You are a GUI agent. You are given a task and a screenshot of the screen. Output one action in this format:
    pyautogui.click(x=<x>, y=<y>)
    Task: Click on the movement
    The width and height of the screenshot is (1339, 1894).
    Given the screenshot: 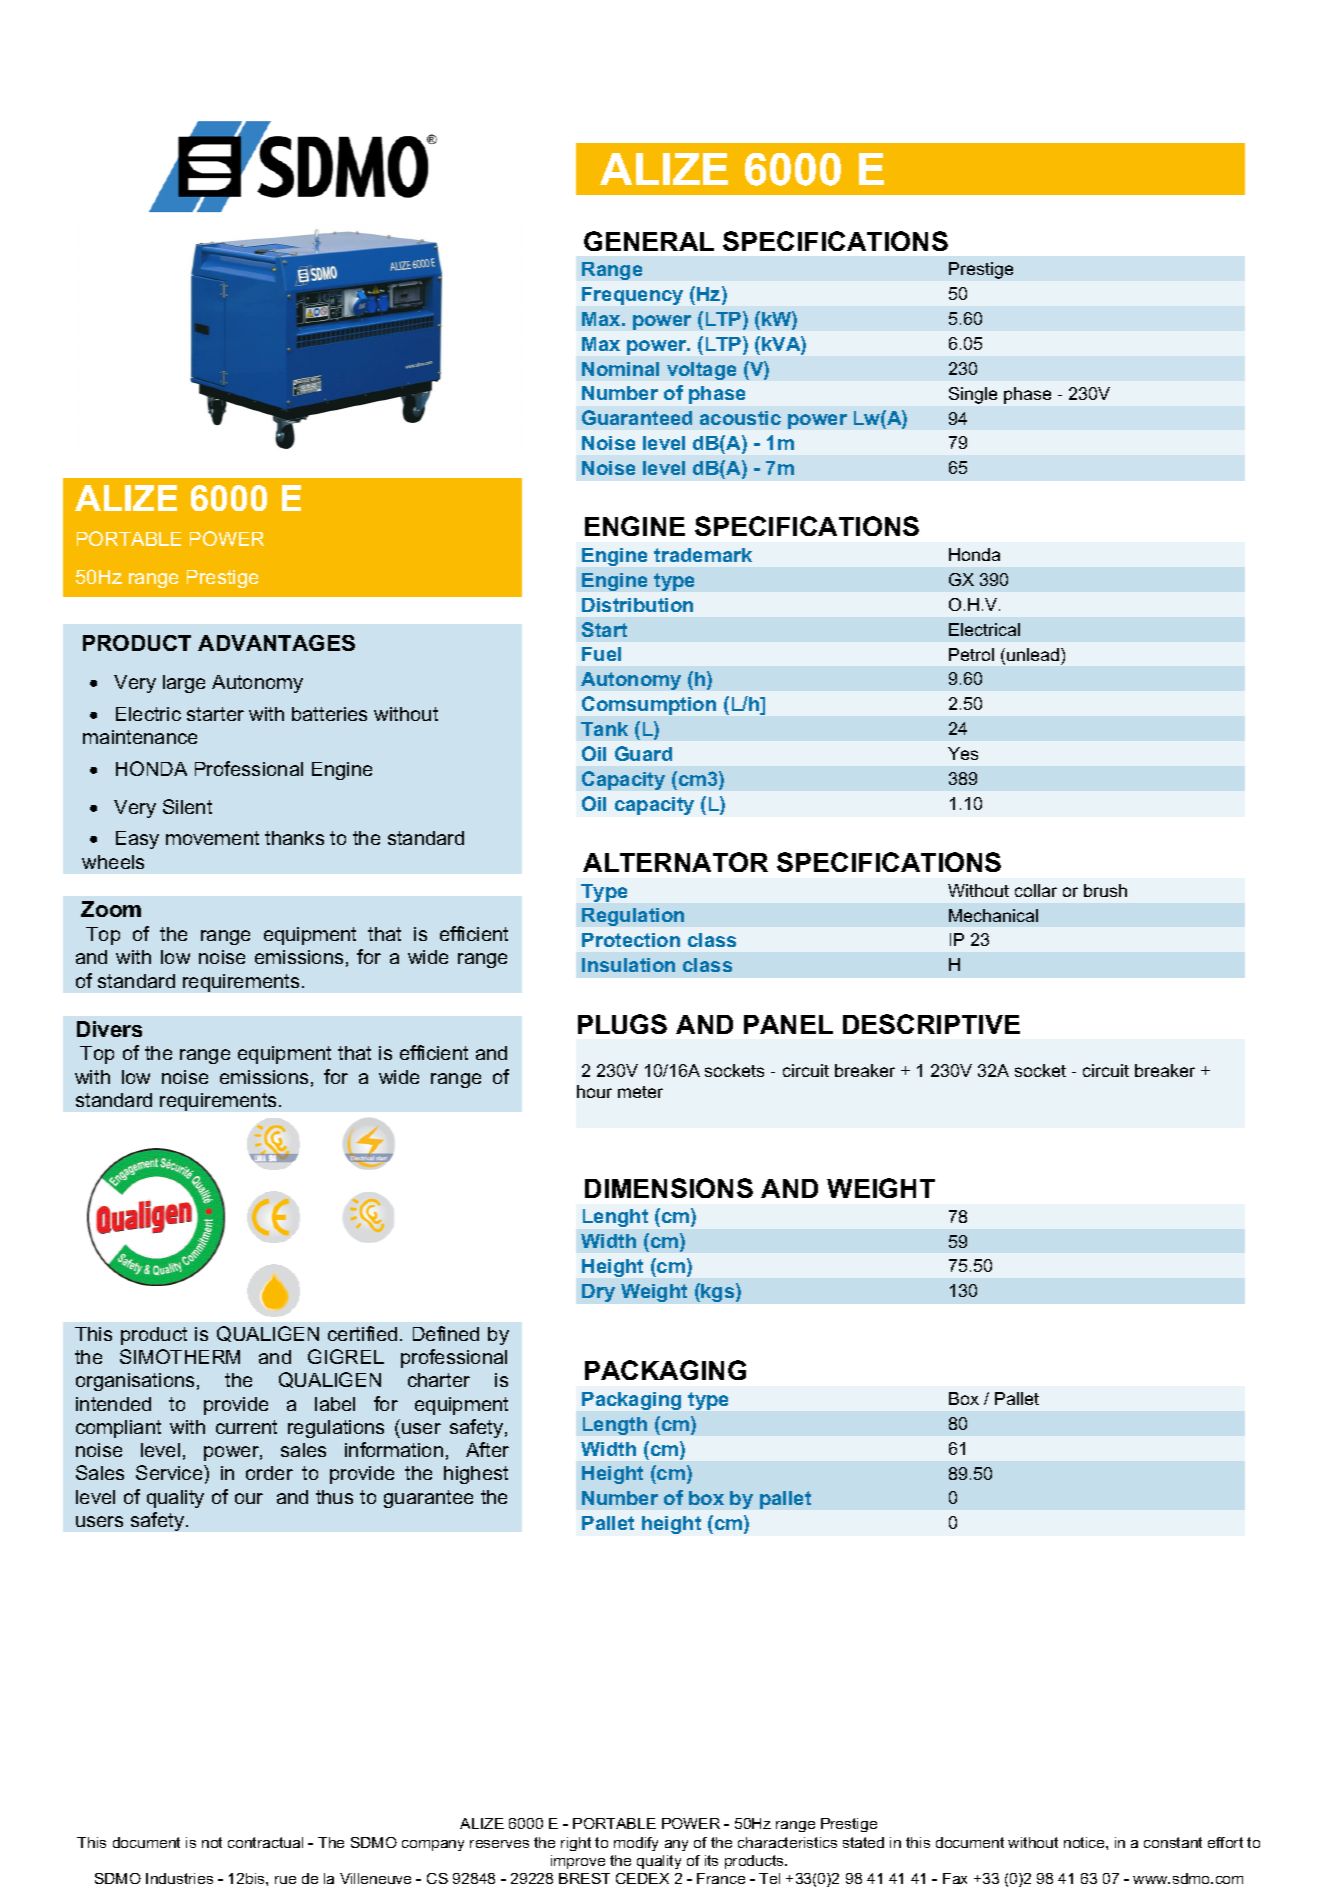 What is the action you would take?
    pyautogui.click(x=212, y=838)
